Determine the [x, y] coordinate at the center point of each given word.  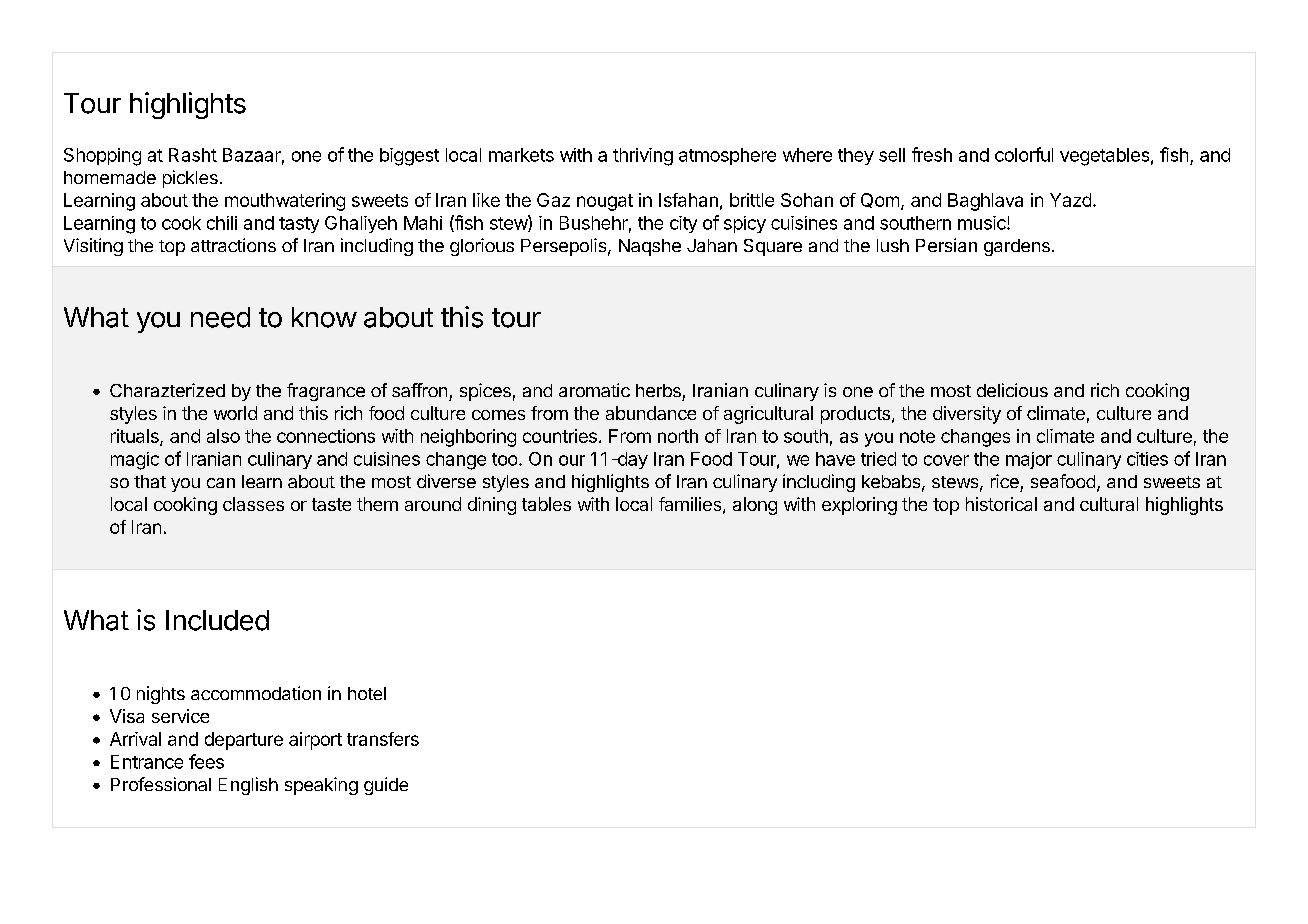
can [221, 483]
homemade [110, 177]
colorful [1024, 154]
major [1029, 460]
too [504, 459]
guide [386, 786]
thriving [643, 157]
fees [206, 761]
